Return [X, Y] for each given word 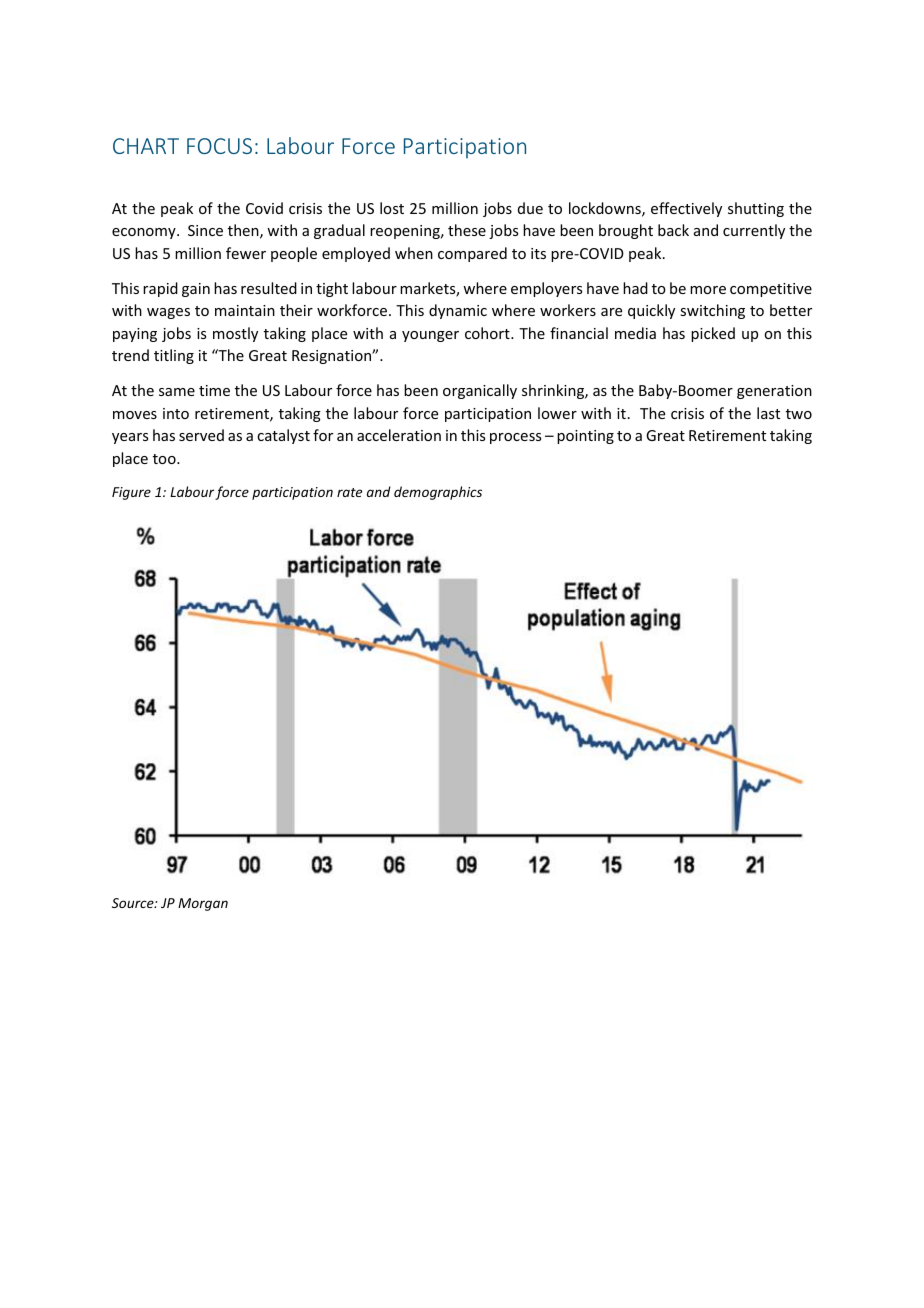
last [768, 413]
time [214, 390]
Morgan [203, 904]
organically [480, 391]
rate [349, 492]
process [515, 438]
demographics [438, 493]
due [530, 208]
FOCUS [219, 146]
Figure [131, 493]
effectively [686, 209]
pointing [585, 437]
